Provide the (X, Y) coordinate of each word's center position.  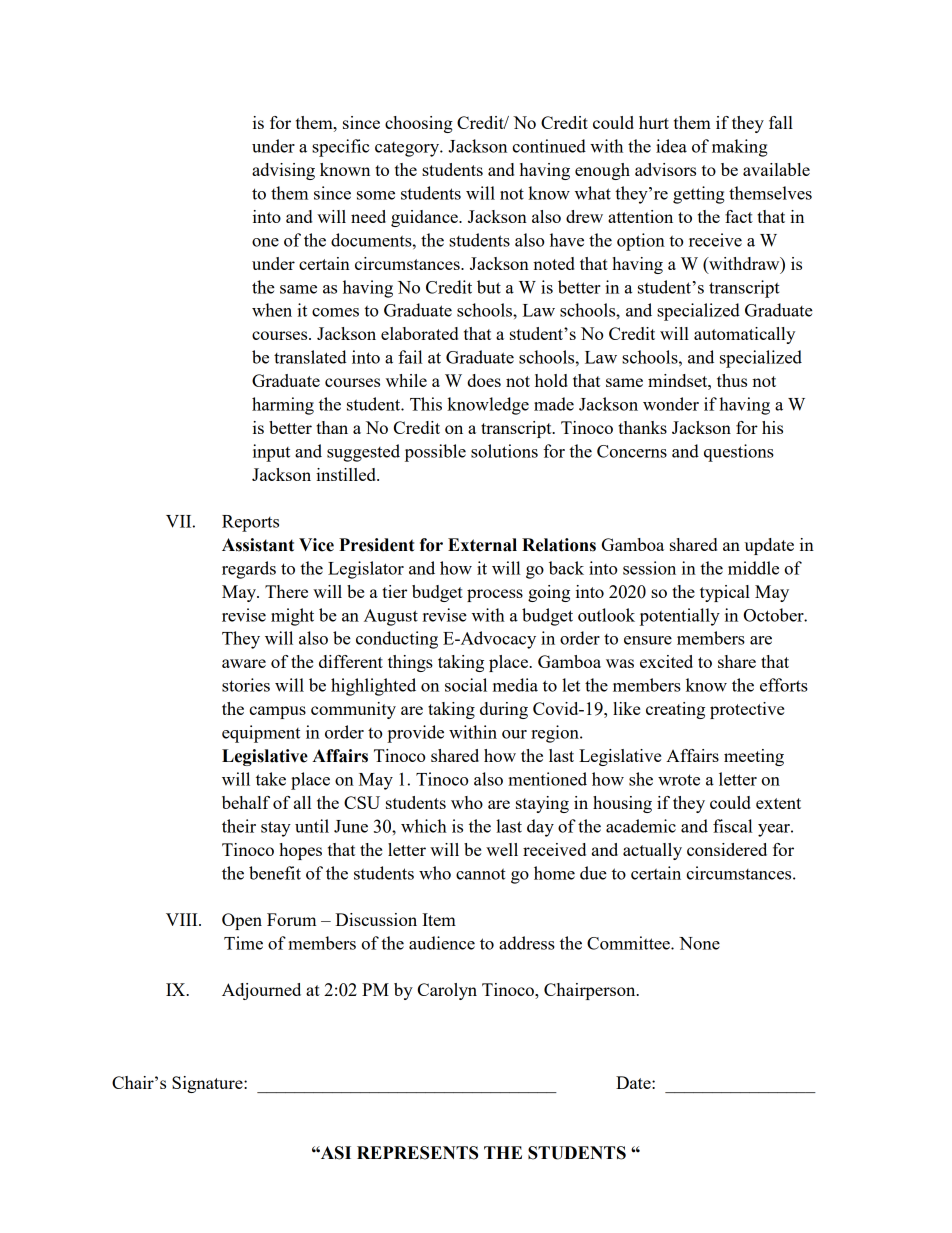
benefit (275, 873)
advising (283, 171)
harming (283, 406)
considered (727, 849)
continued (549, 146)
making (740, 148)
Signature (208, 1084)
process (495, 595)
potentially (680, 617)
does (484, 380)
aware (244, 663)
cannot (481, 874)
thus (732, 380)
